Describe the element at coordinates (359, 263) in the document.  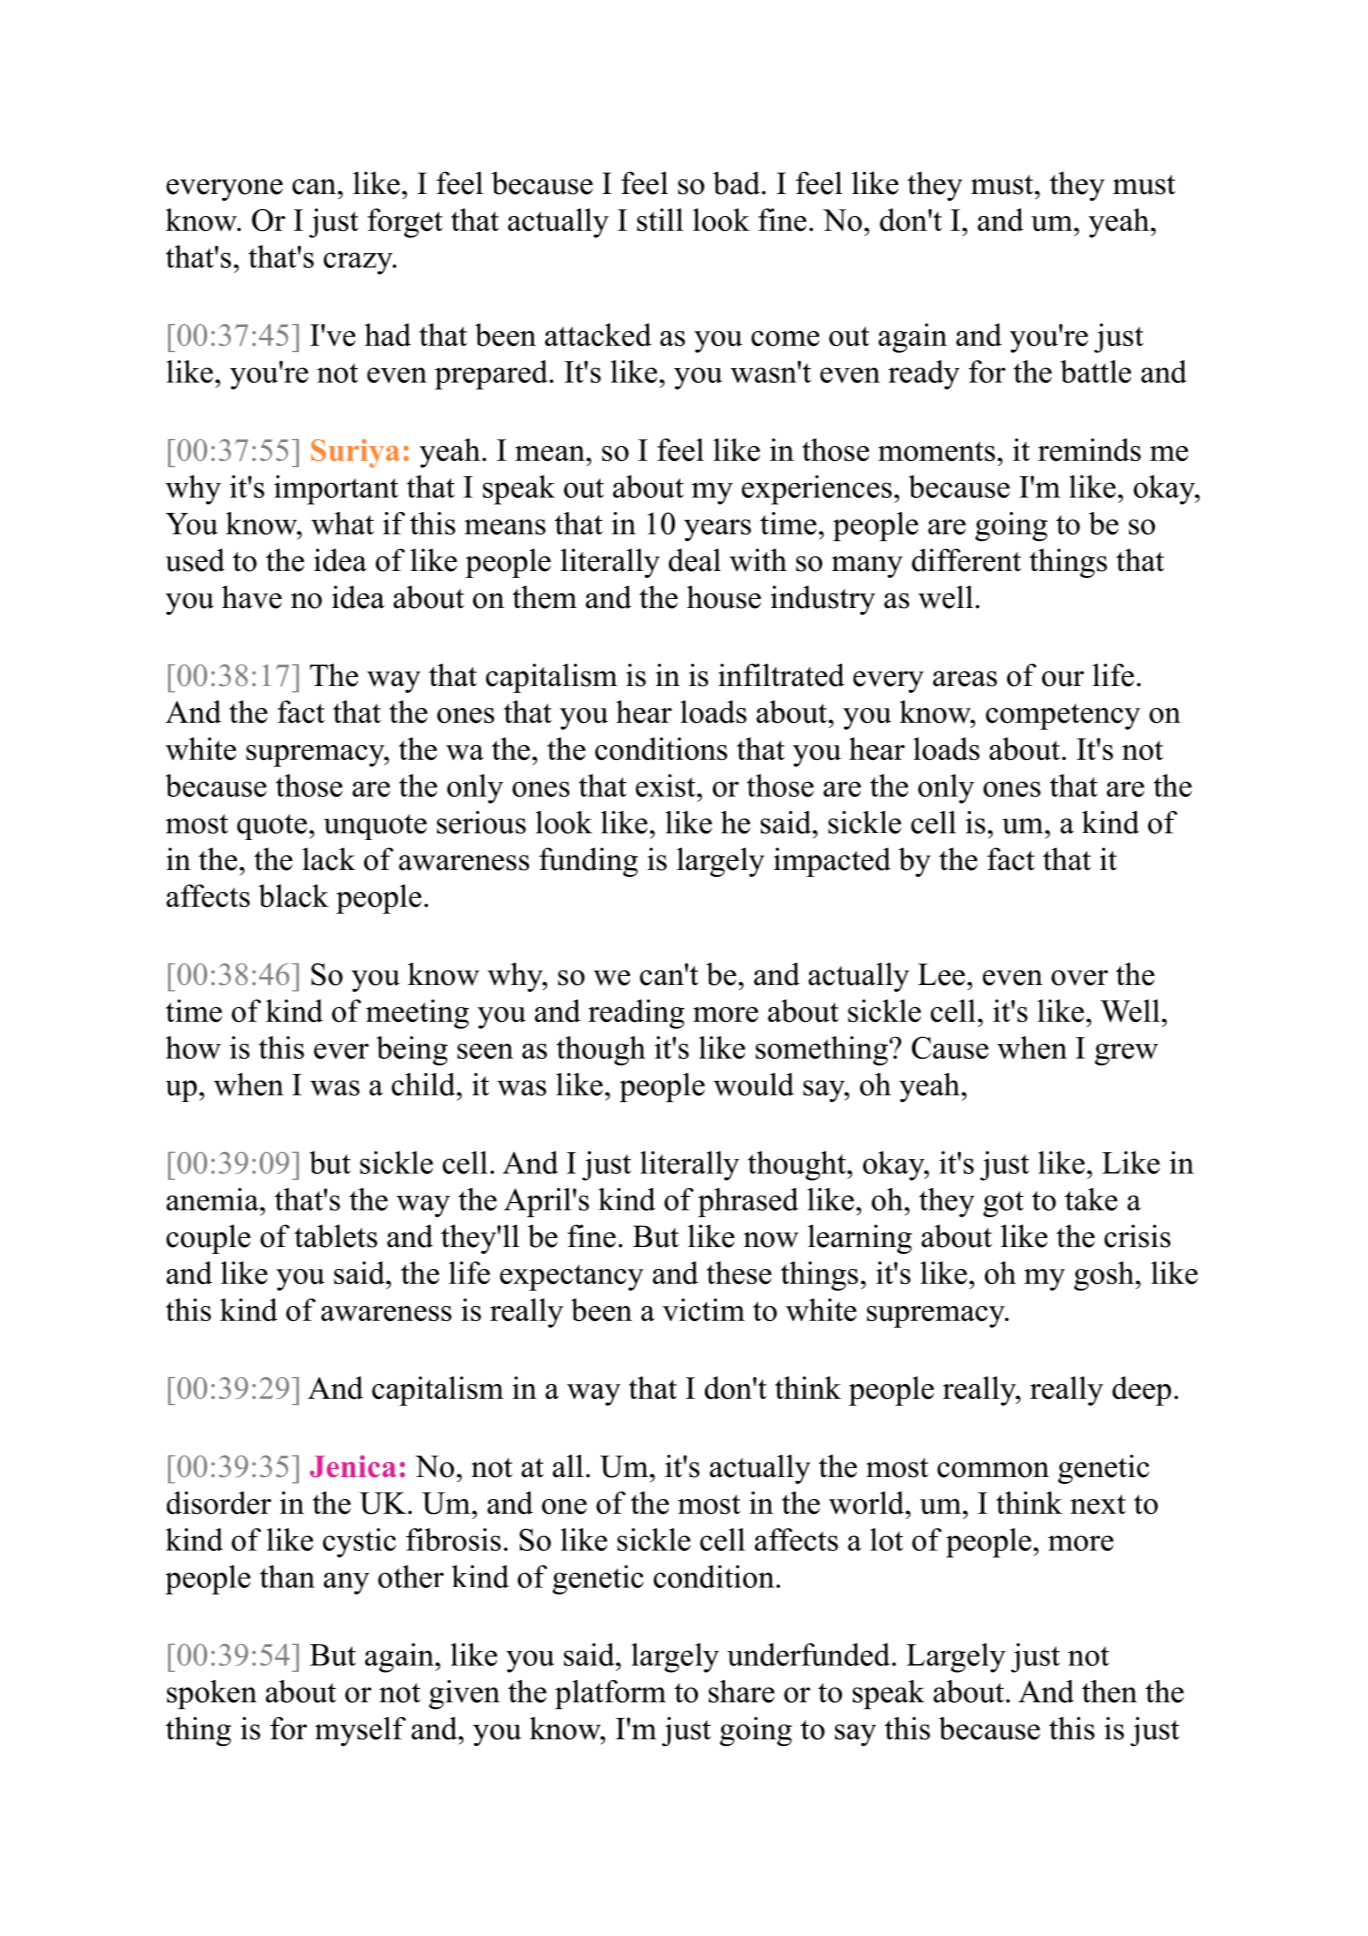
I see `crazy` at that location.
